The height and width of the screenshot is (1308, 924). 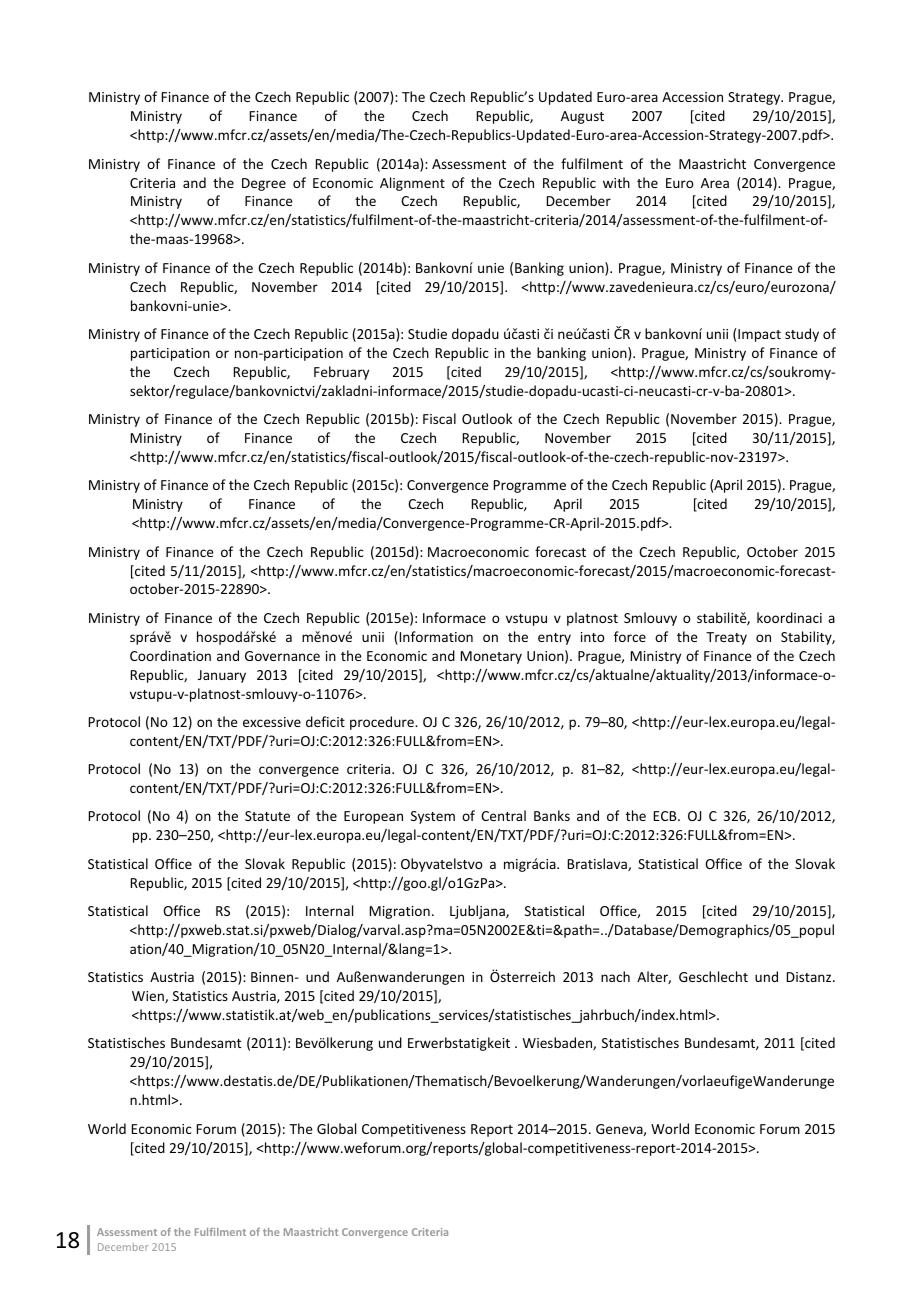 What do you see at coordinates (554, 639) in the screenshot?
I see `entry` at bounding box center [554, 639].
